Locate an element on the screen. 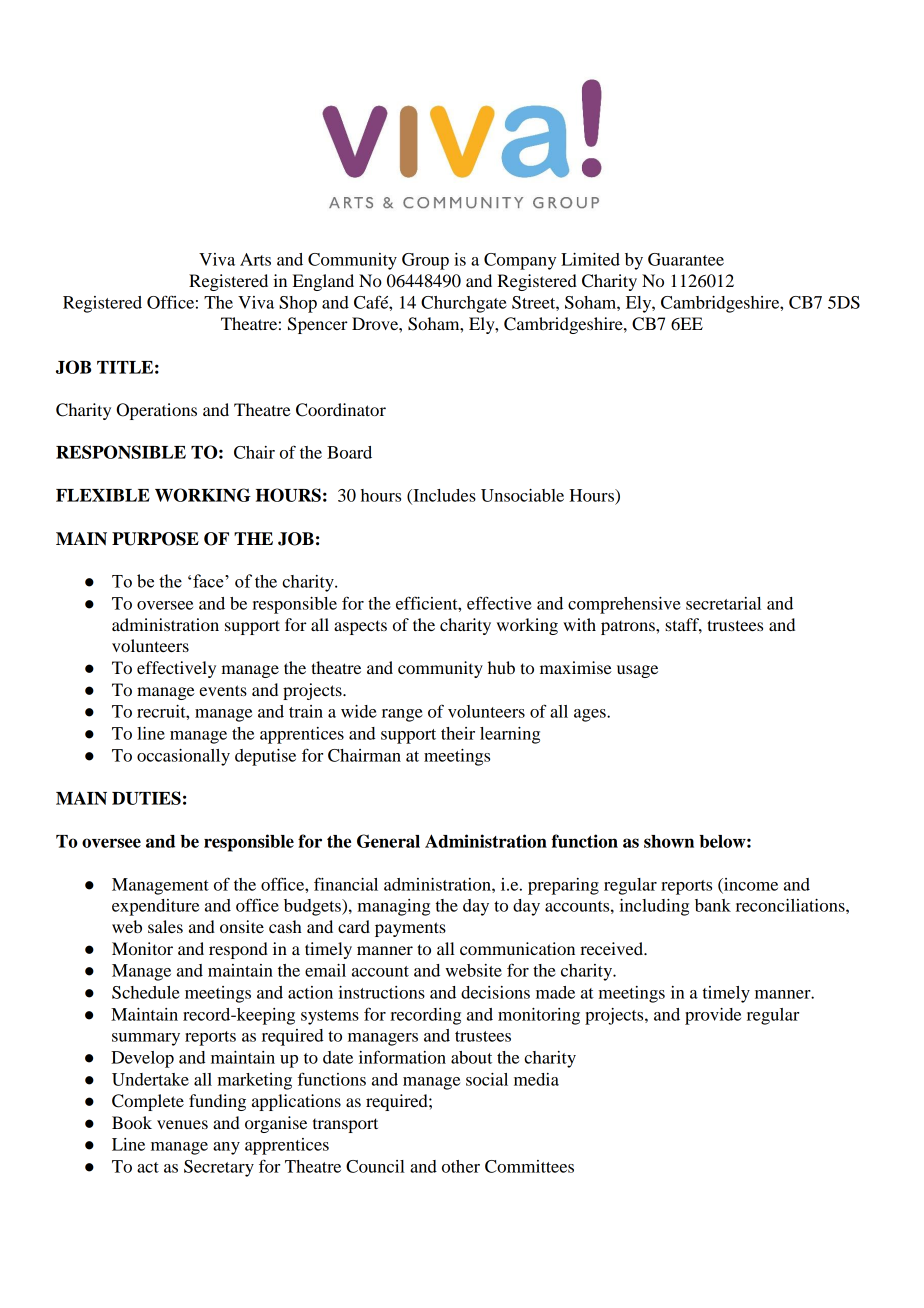 This screenshot has width=924, height=1308. venues is located at coordinates (182, 1124).
